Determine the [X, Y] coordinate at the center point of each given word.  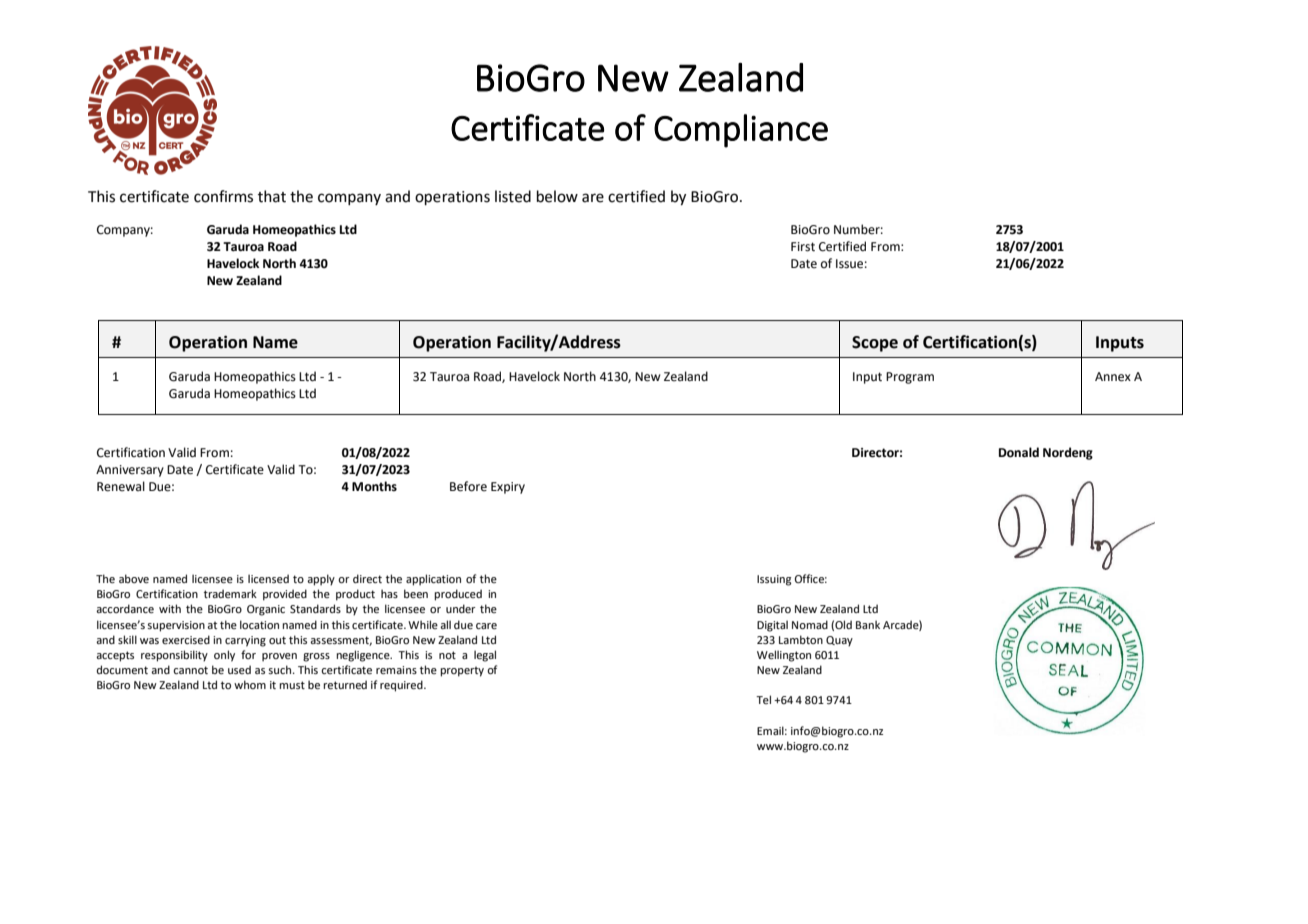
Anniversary [130, 471]
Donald [1019, 452]
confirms [223, 196]
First [803, 247]
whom [250, 684]
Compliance [741, 131]
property [462, 671]
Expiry [508, 488]
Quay [839, 641]
